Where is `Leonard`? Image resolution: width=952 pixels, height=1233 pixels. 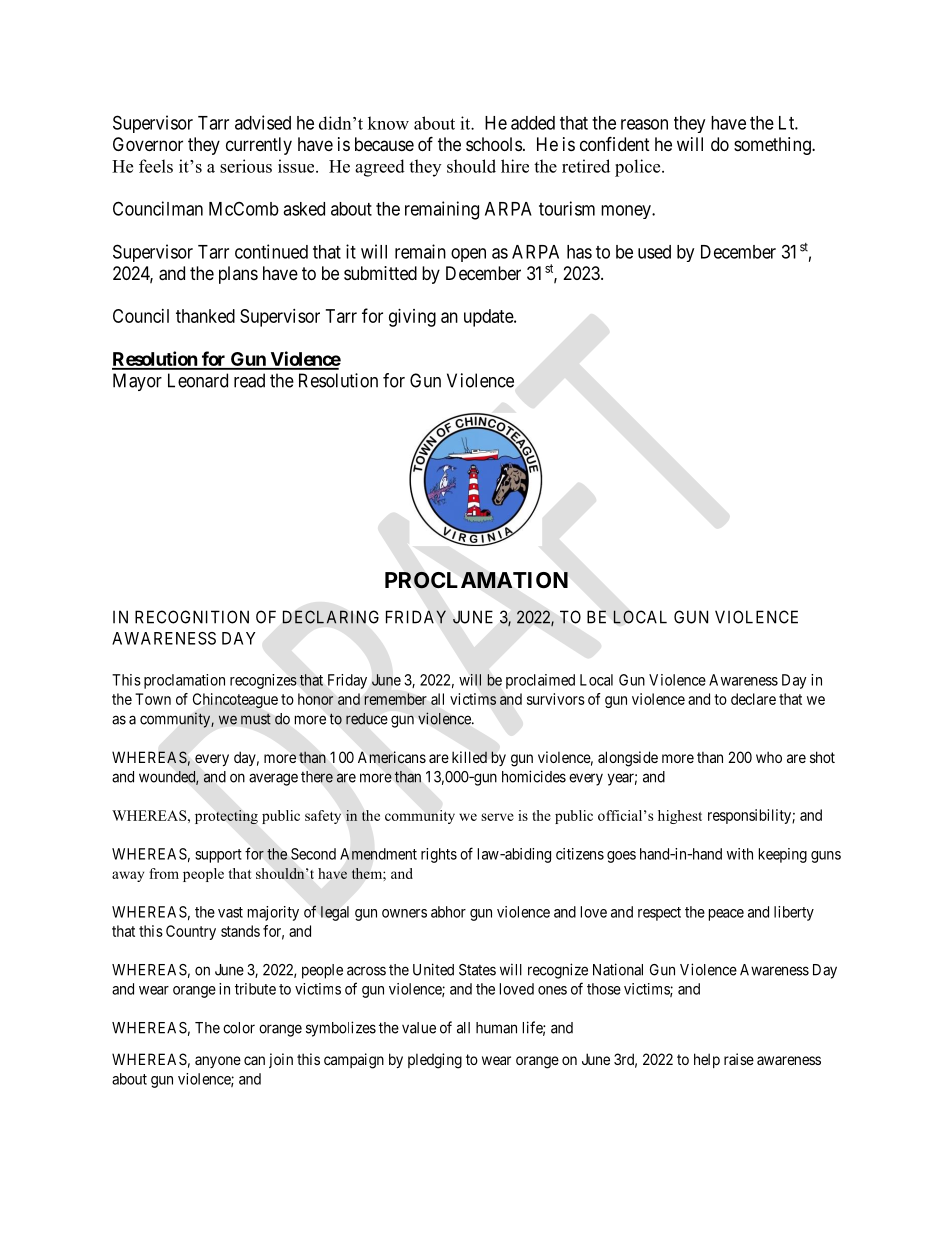
Leonard is located at coordinates (198, 380).
